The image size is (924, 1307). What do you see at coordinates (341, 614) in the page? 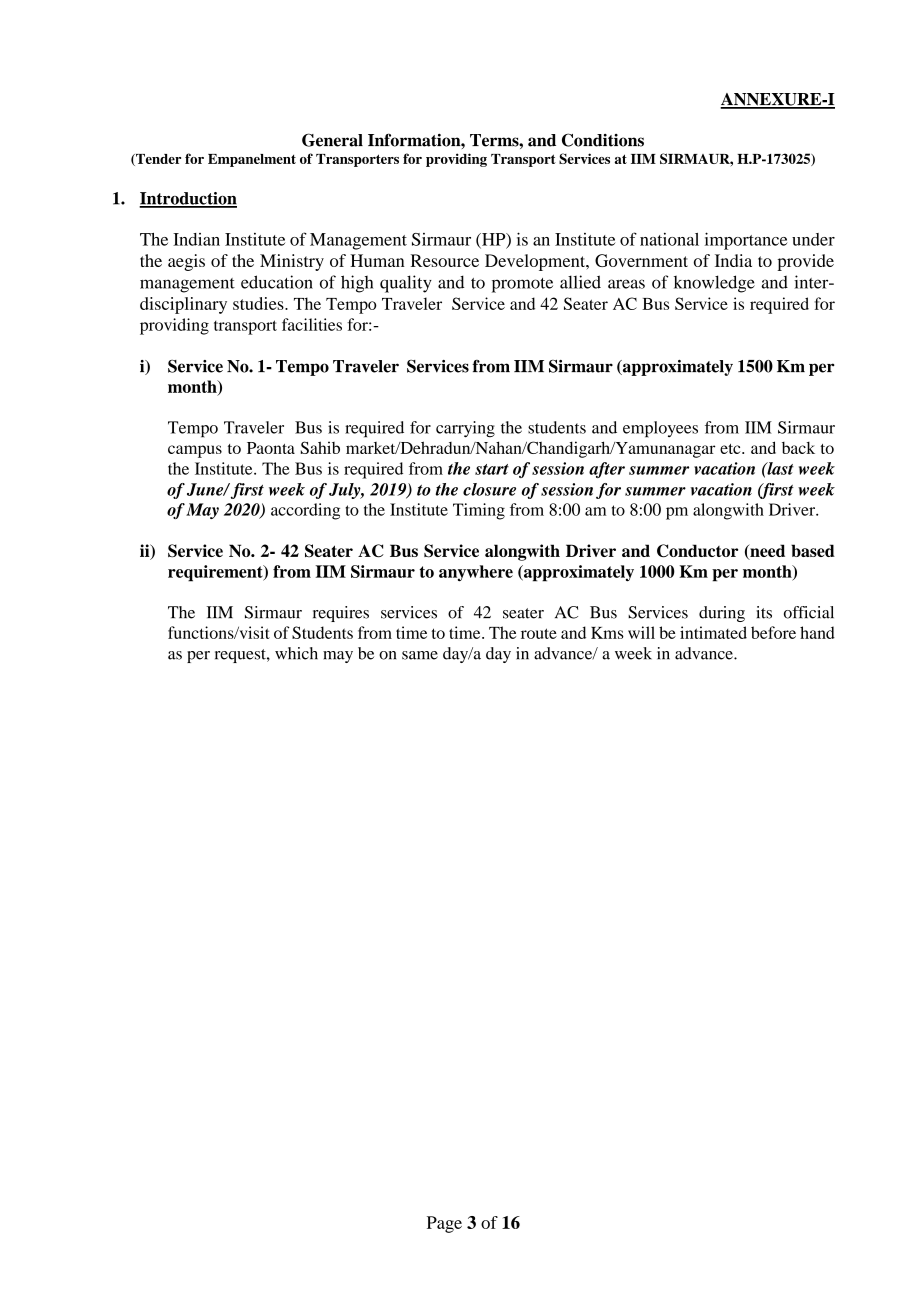
I see `requires` at bounding box center [341, 614].
